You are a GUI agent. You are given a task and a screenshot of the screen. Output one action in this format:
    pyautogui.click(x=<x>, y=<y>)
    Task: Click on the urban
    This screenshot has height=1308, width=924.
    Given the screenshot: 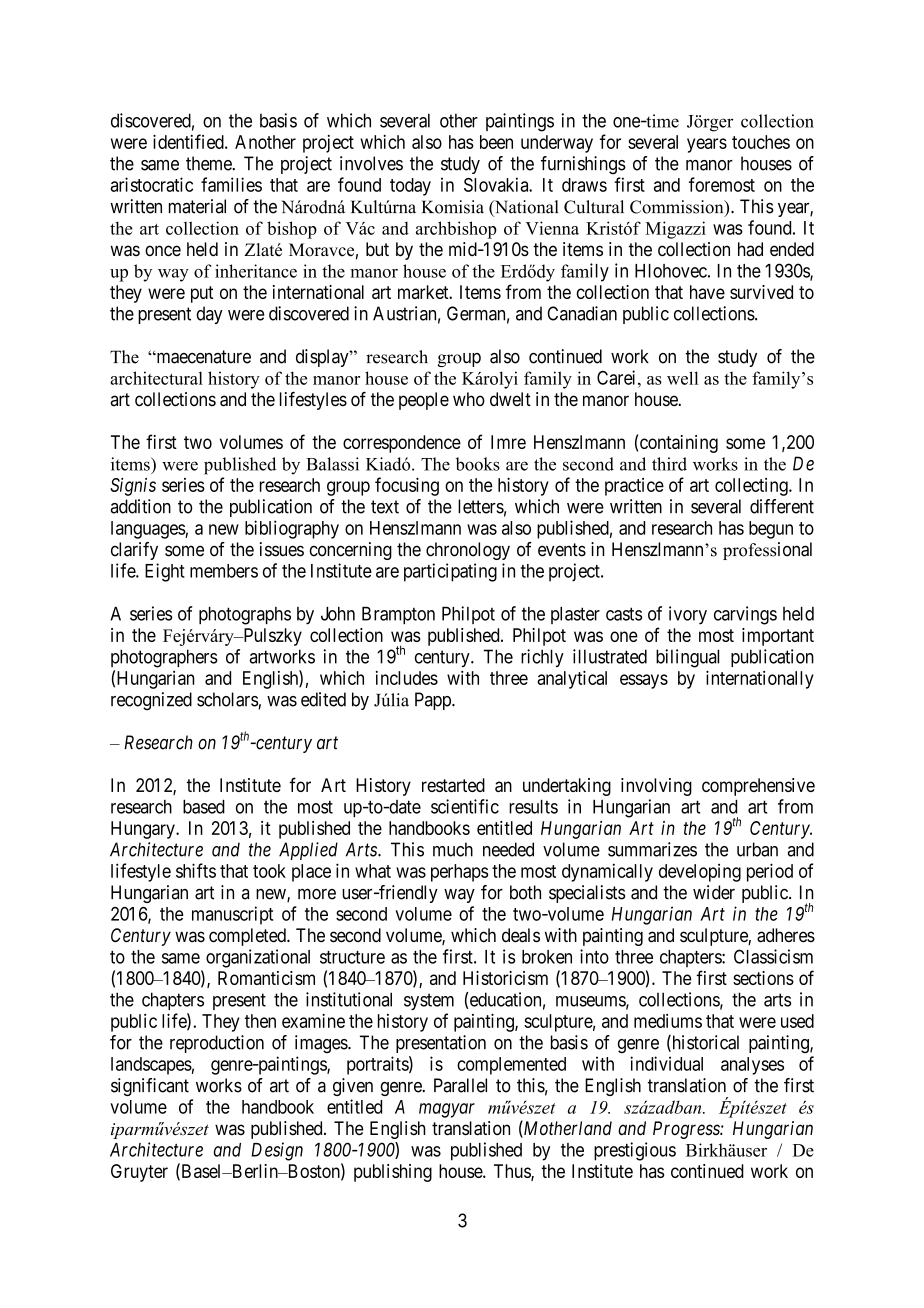 What is the action you would take?
    pyautogui.click(x=757, y=849)
